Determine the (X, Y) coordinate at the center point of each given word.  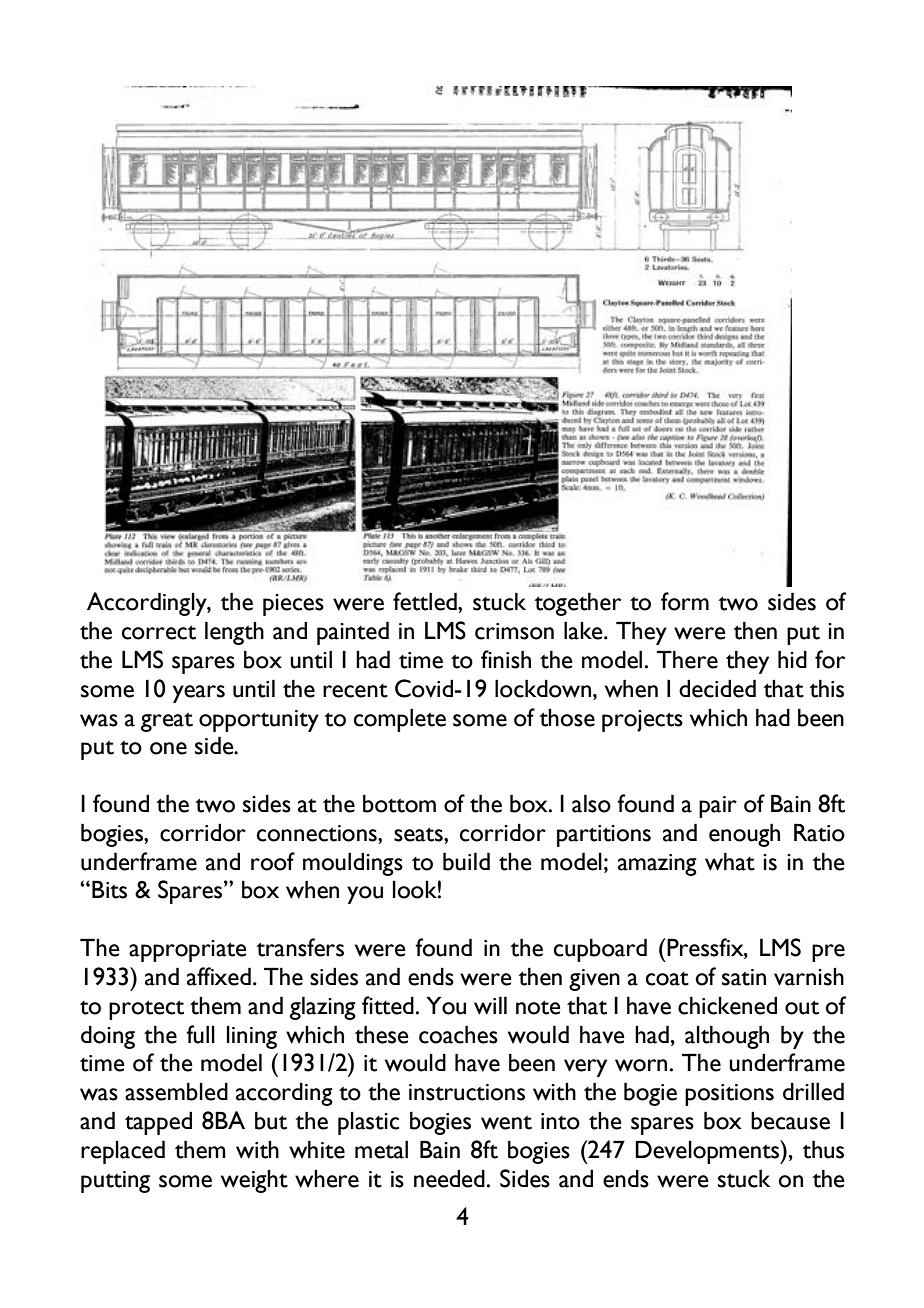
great (167, 722)
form (685, 601)
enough (744, 835)
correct (159, 632)
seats (419, 834)
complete (400, 720)
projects (642, 721)
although (727, 1037)
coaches (458, 1034)
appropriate (188, 951)
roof (273, 861)
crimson (514, 631)
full (200, 1034)
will (490, 1005)
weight (254, 1181)
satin (744, 977)
